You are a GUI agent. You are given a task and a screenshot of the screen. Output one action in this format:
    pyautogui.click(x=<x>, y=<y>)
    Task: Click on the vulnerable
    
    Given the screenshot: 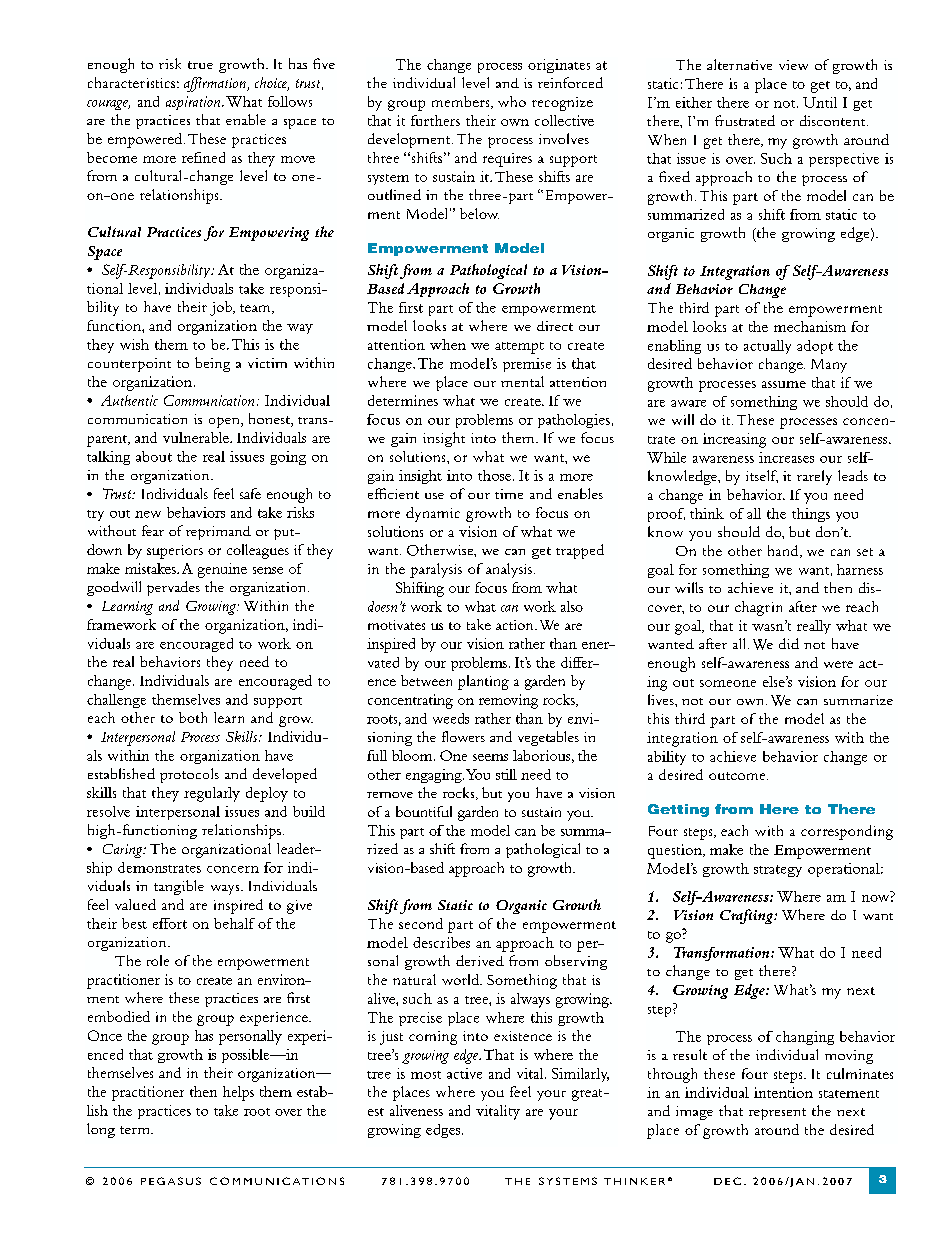 What is the action you would take?
    pyautogui.click(x=197, y=437)
